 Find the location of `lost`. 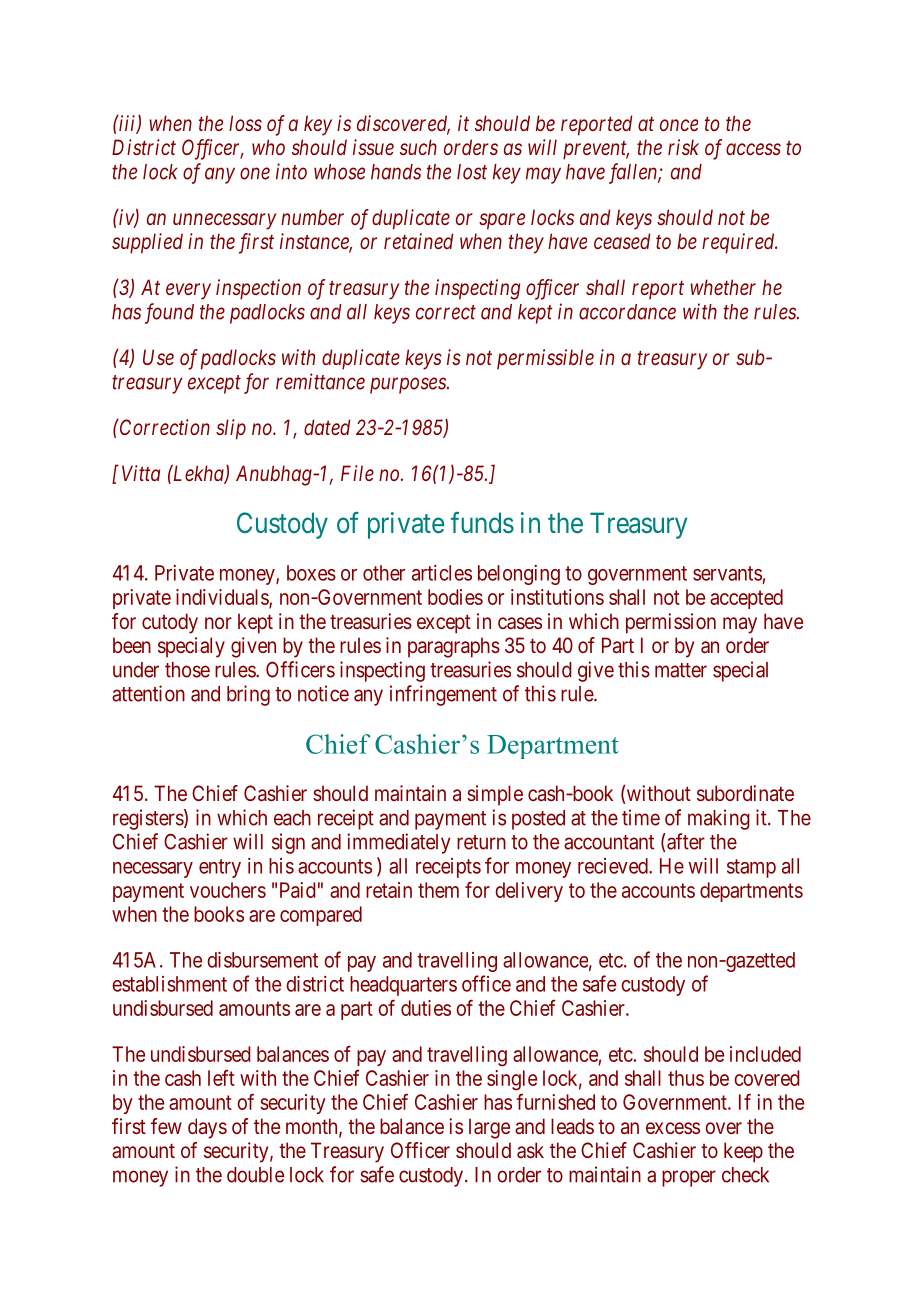

lost is located at coordinates (472, 172).
